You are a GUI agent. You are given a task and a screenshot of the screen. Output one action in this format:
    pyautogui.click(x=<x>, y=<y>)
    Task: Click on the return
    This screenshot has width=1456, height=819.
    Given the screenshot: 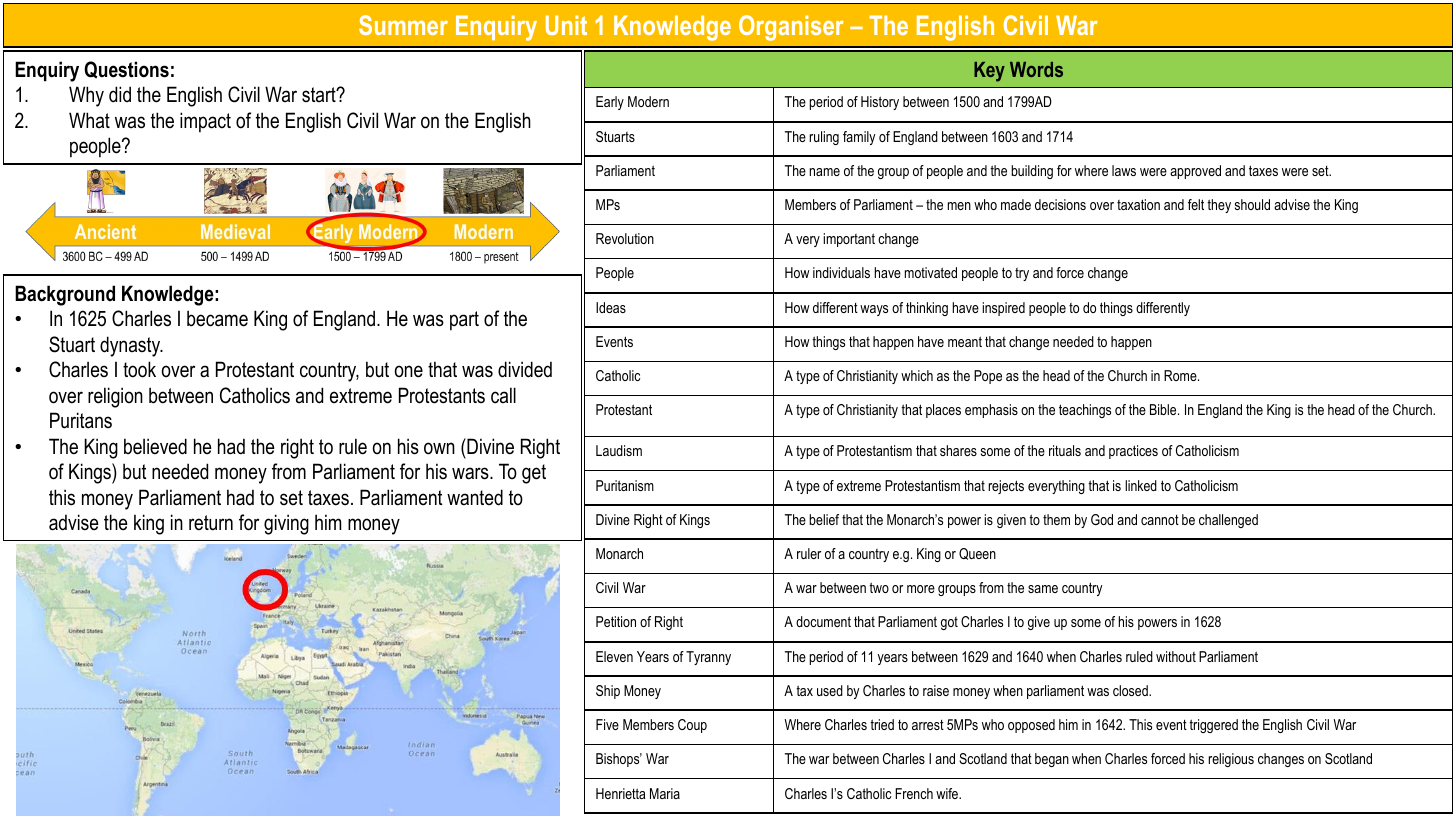 What is the action you would take?
    pyautogui.click(x=211, y=523)
